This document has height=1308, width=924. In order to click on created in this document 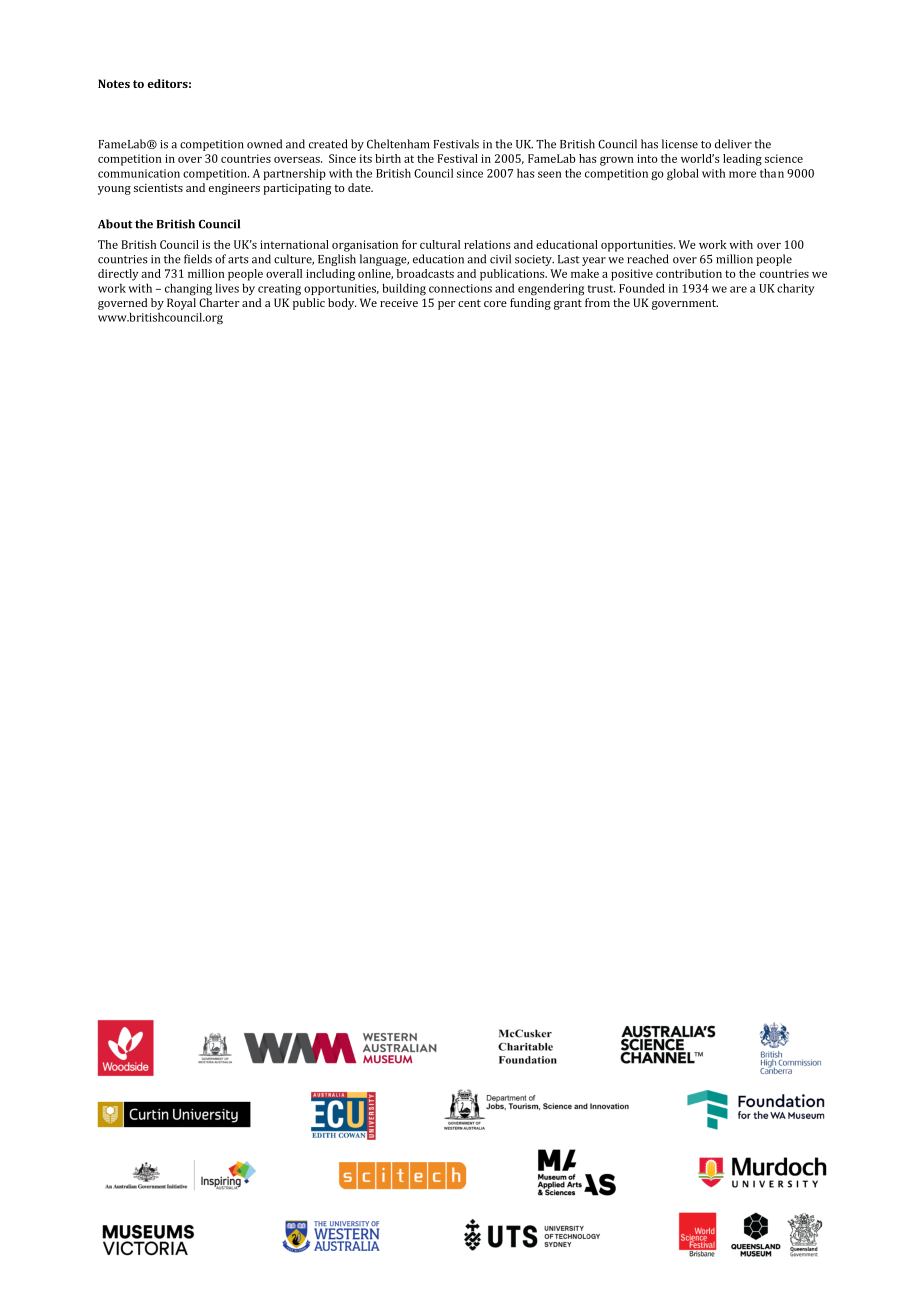, I will do `click(328, 144)`.
